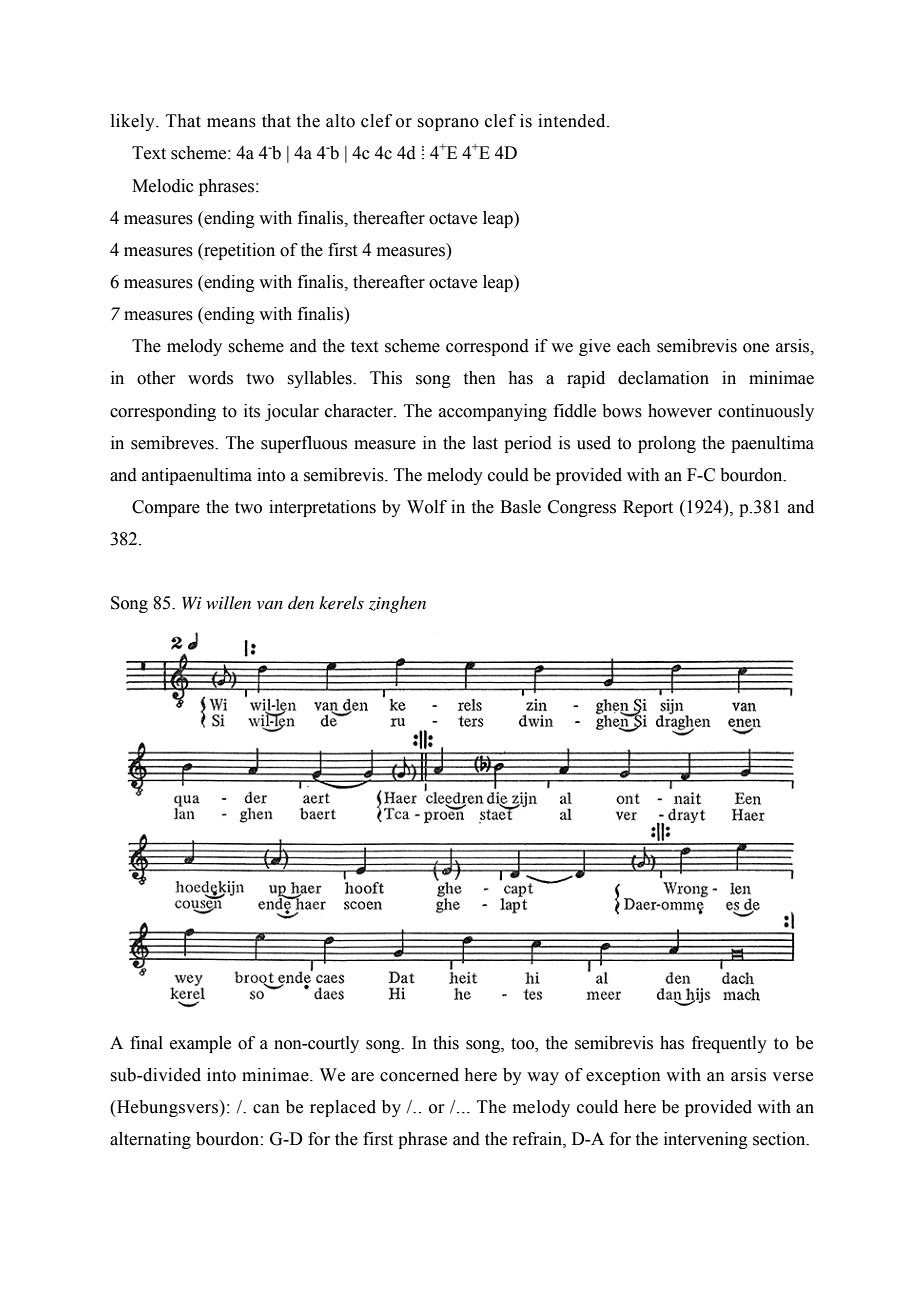 Image resolution: width=924 pixels, height=1308 pixels. What do you see at coordinates (573, 121) in the screenshot?
I see `intended` at bounding box center [573, 121].
